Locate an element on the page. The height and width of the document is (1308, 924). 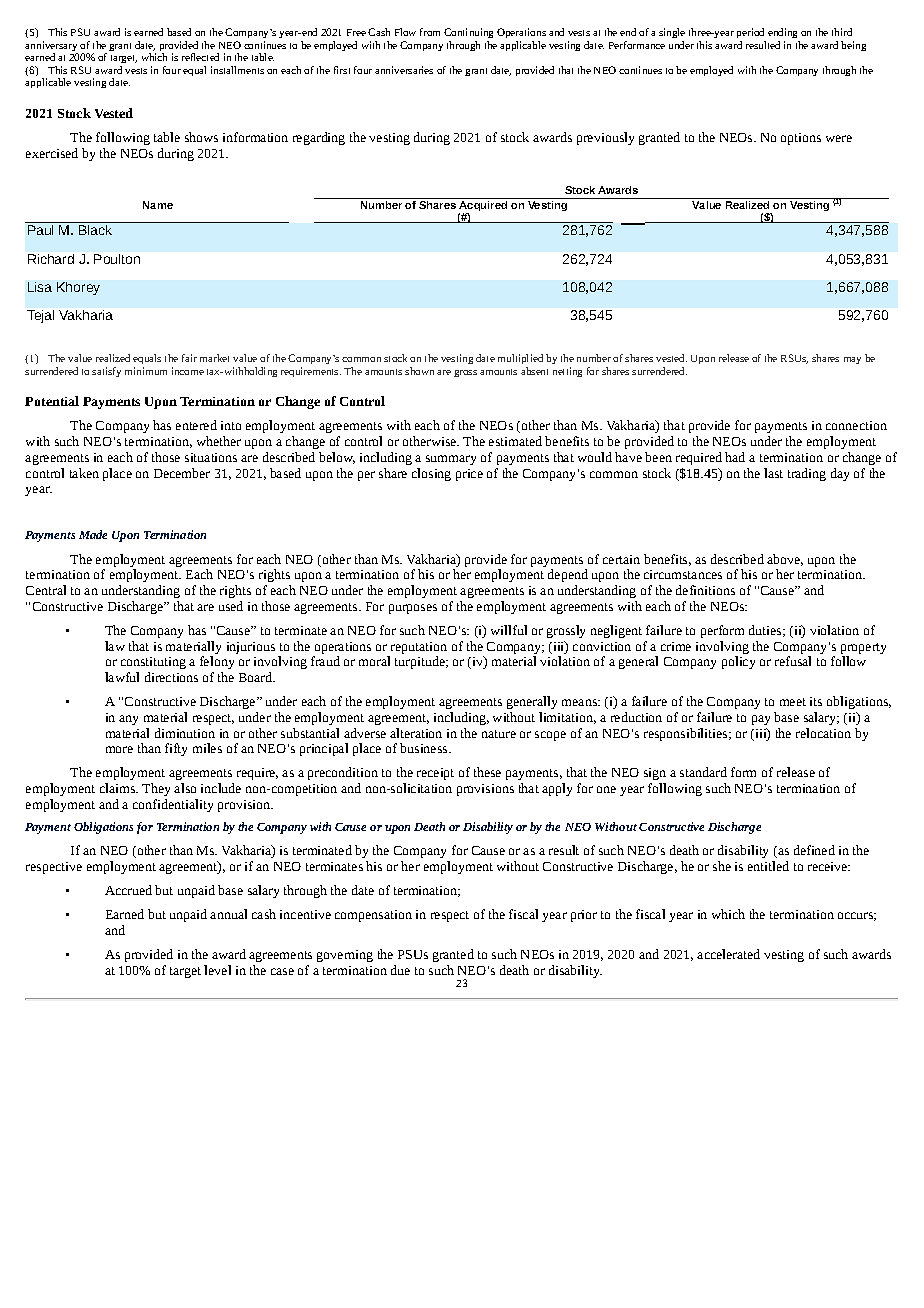
Continuing is located at coordinates (468, 33).
